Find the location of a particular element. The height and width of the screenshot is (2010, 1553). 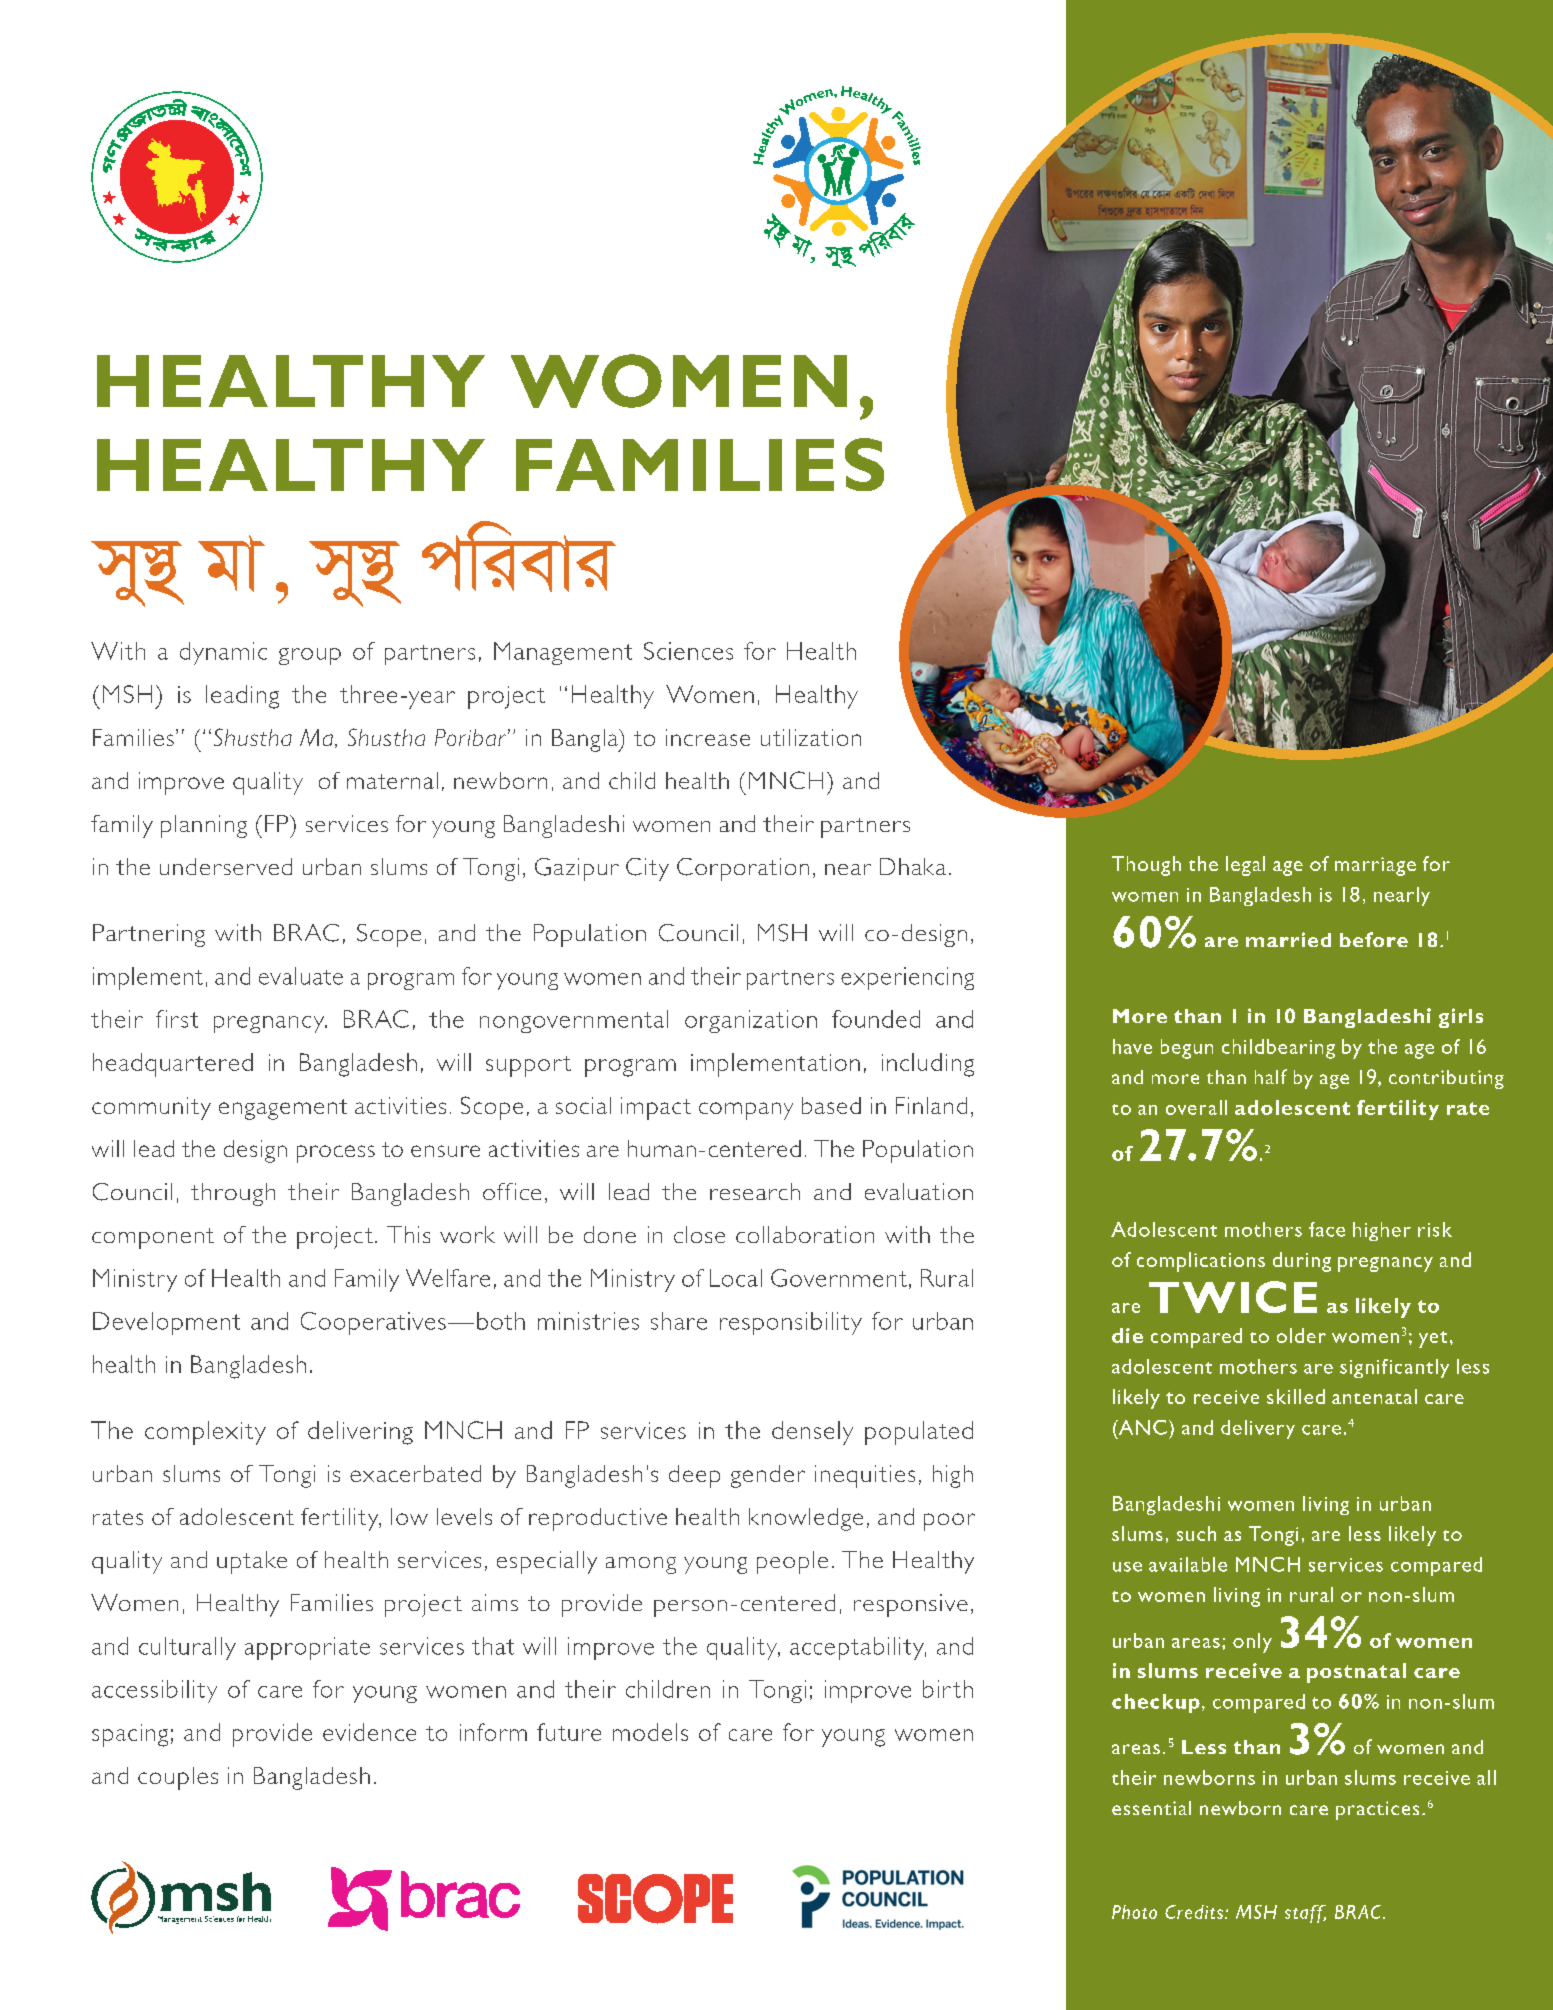

legal is located at coordinates (1245, 866).
